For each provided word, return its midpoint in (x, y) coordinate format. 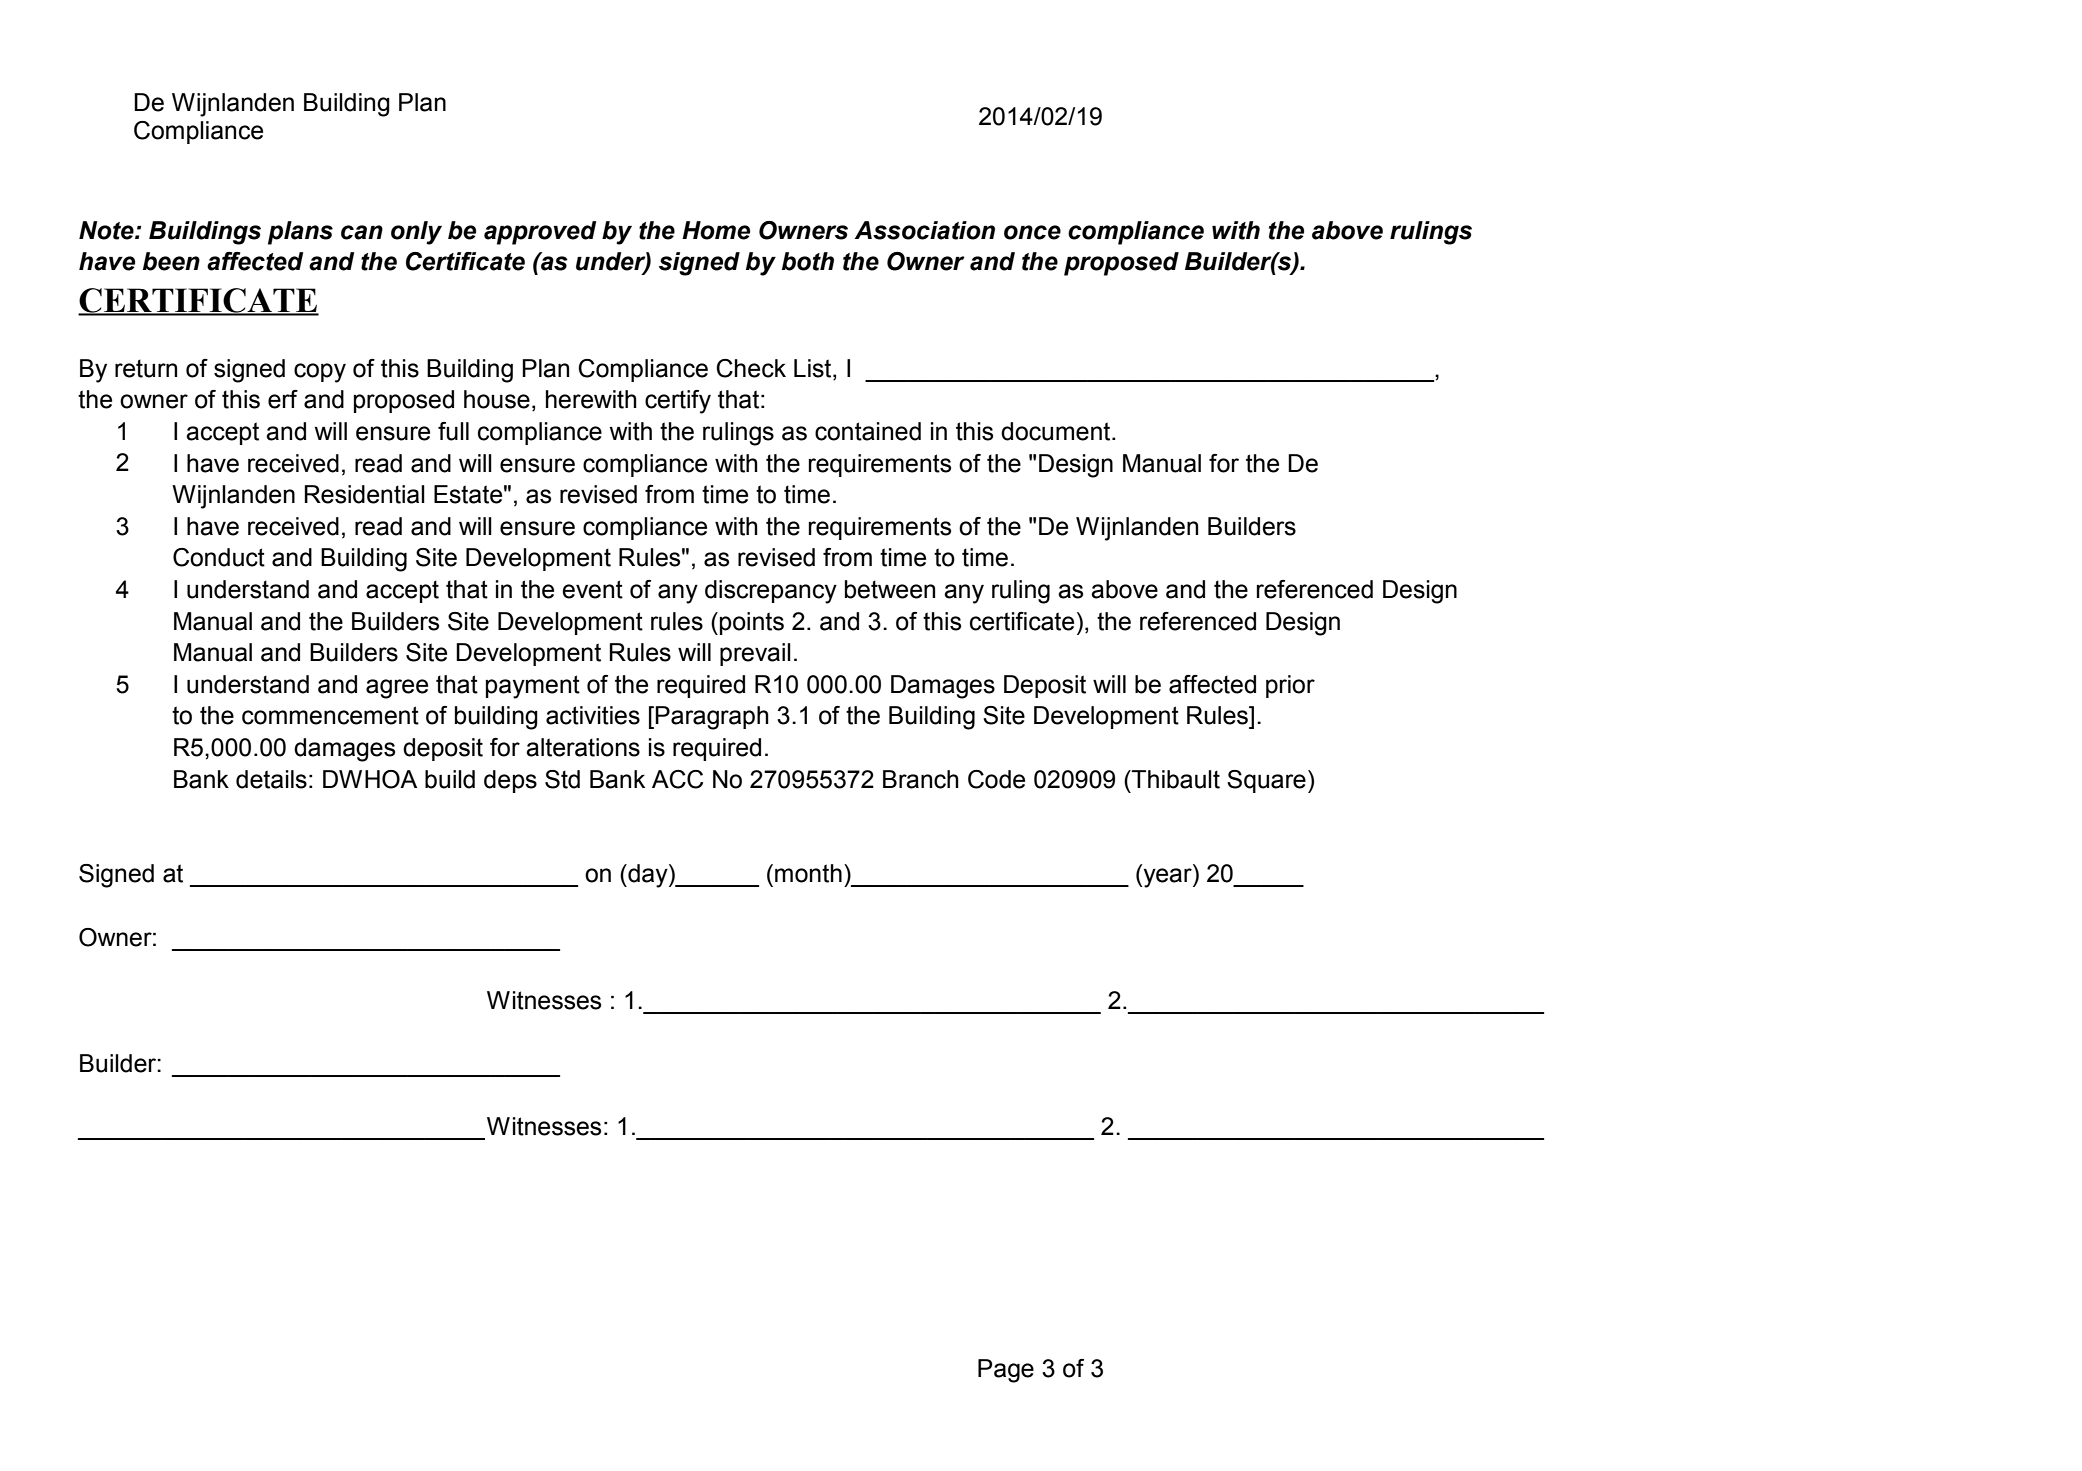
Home (716, 230)
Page (1006, 1371)
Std (562, 779)
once (1032, 232)
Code (996, 779)
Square (1266, 781)
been (171, 261)
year (1167, 878)
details (271, 779)
